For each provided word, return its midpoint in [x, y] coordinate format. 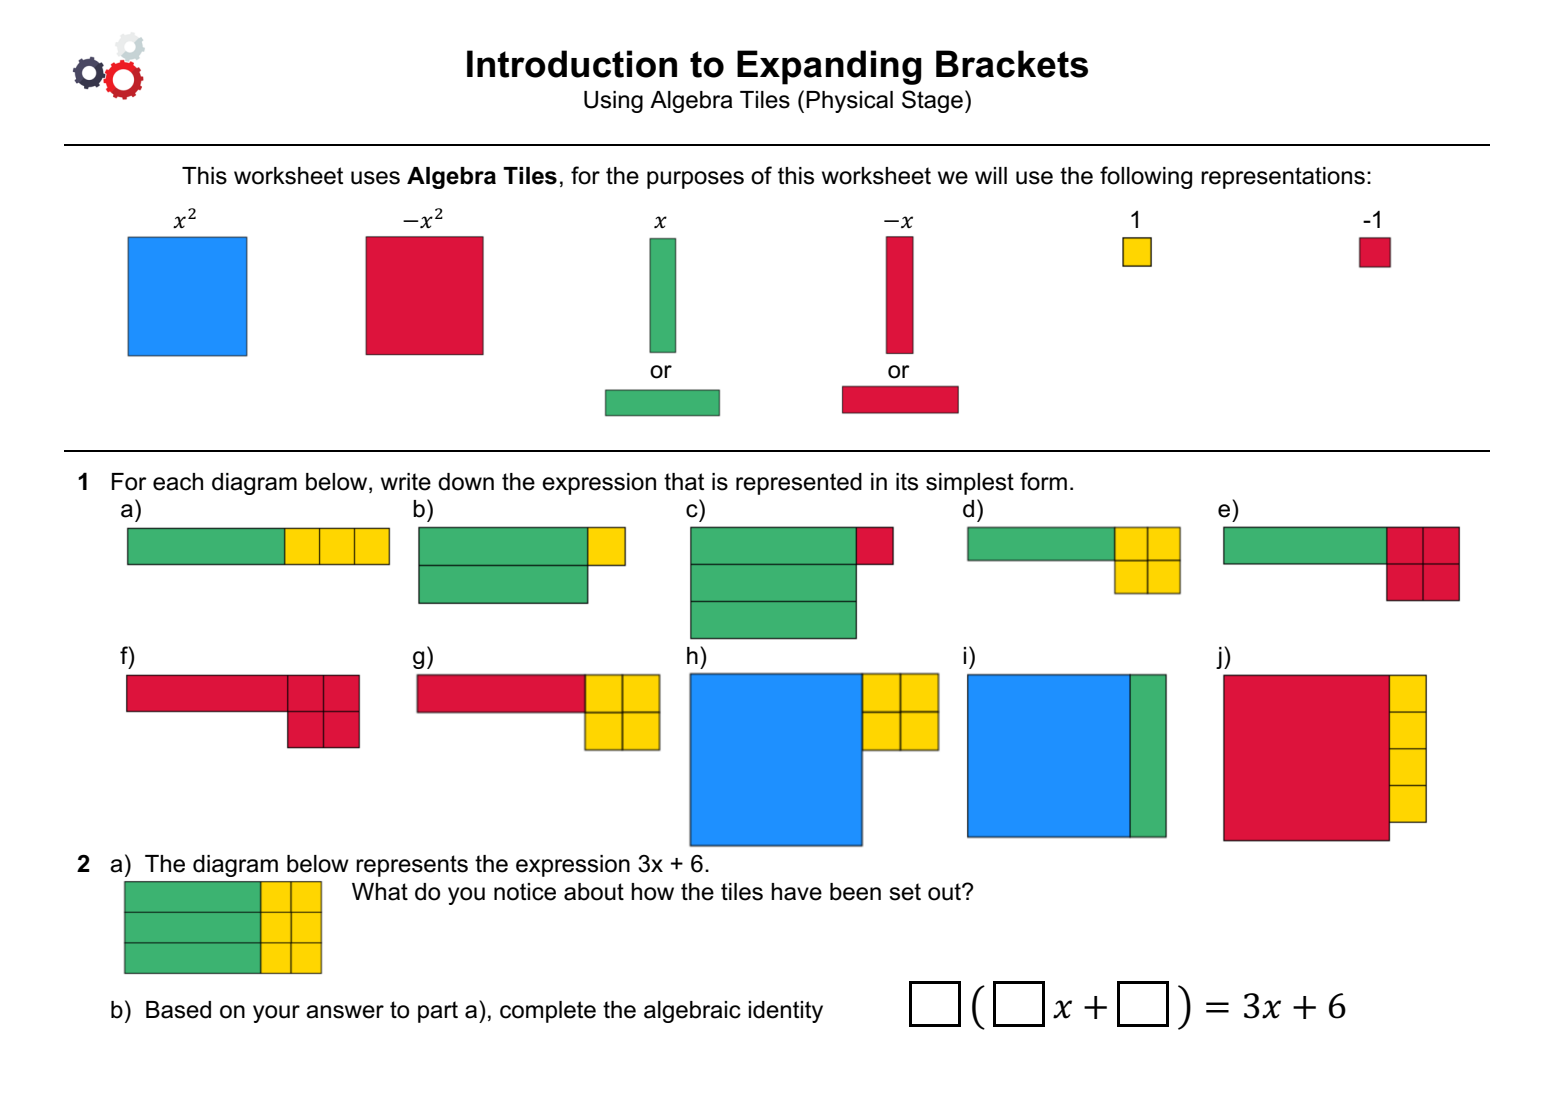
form [1043, 481]
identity [785, 1012]
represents [412, 866]
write [406, 482]
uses [375, 178]
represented [799, 484]
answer [345, 1012]
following [1146, 177]
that [684, 482]
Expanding [829, 67]
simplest [970, 484]
